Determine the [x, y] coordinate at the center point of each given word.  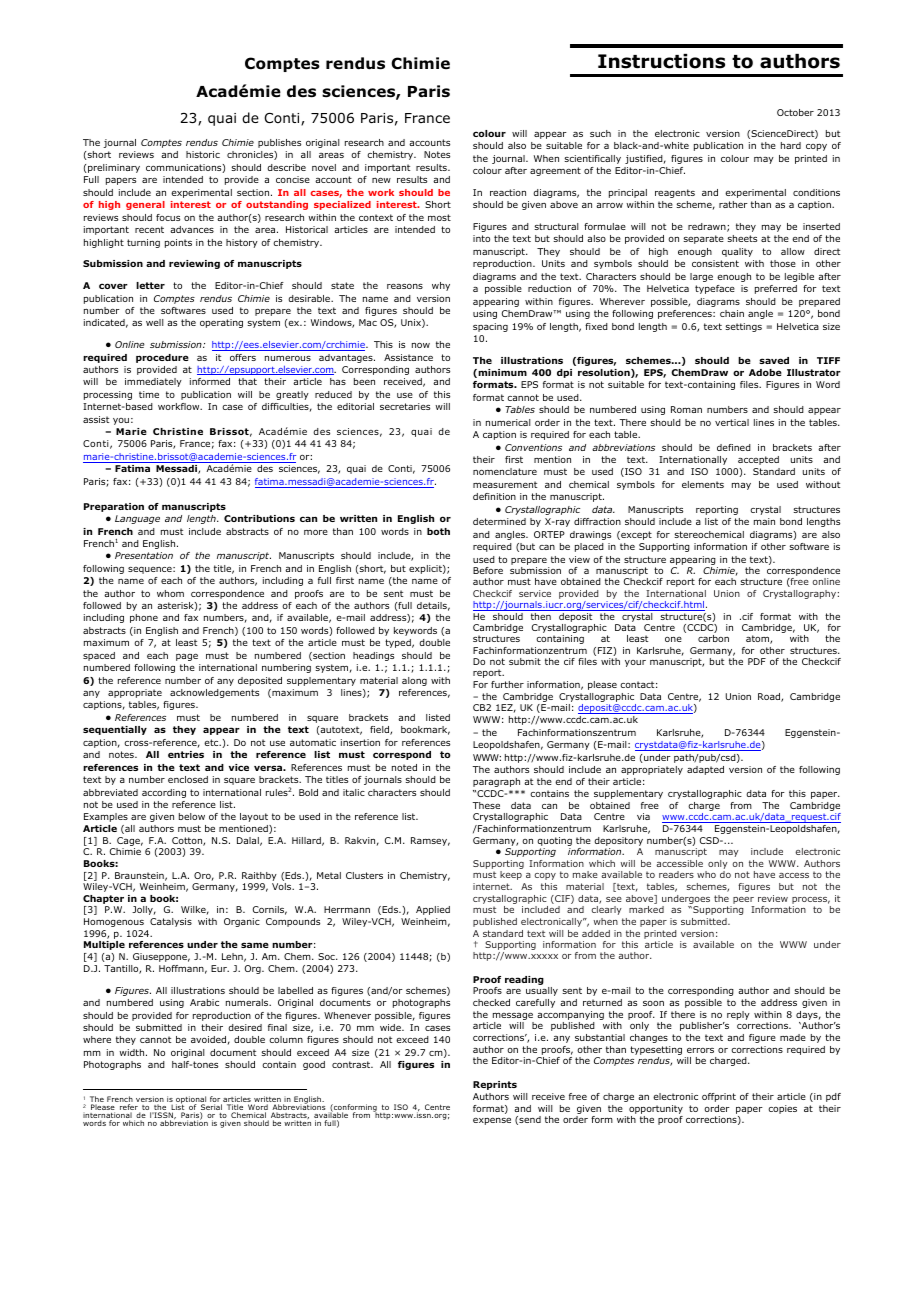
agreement [555, 171]
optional [192, 1101]
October [795, 112]
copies [782, 1109]
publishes [279, 143]
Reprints [495, 1085]
